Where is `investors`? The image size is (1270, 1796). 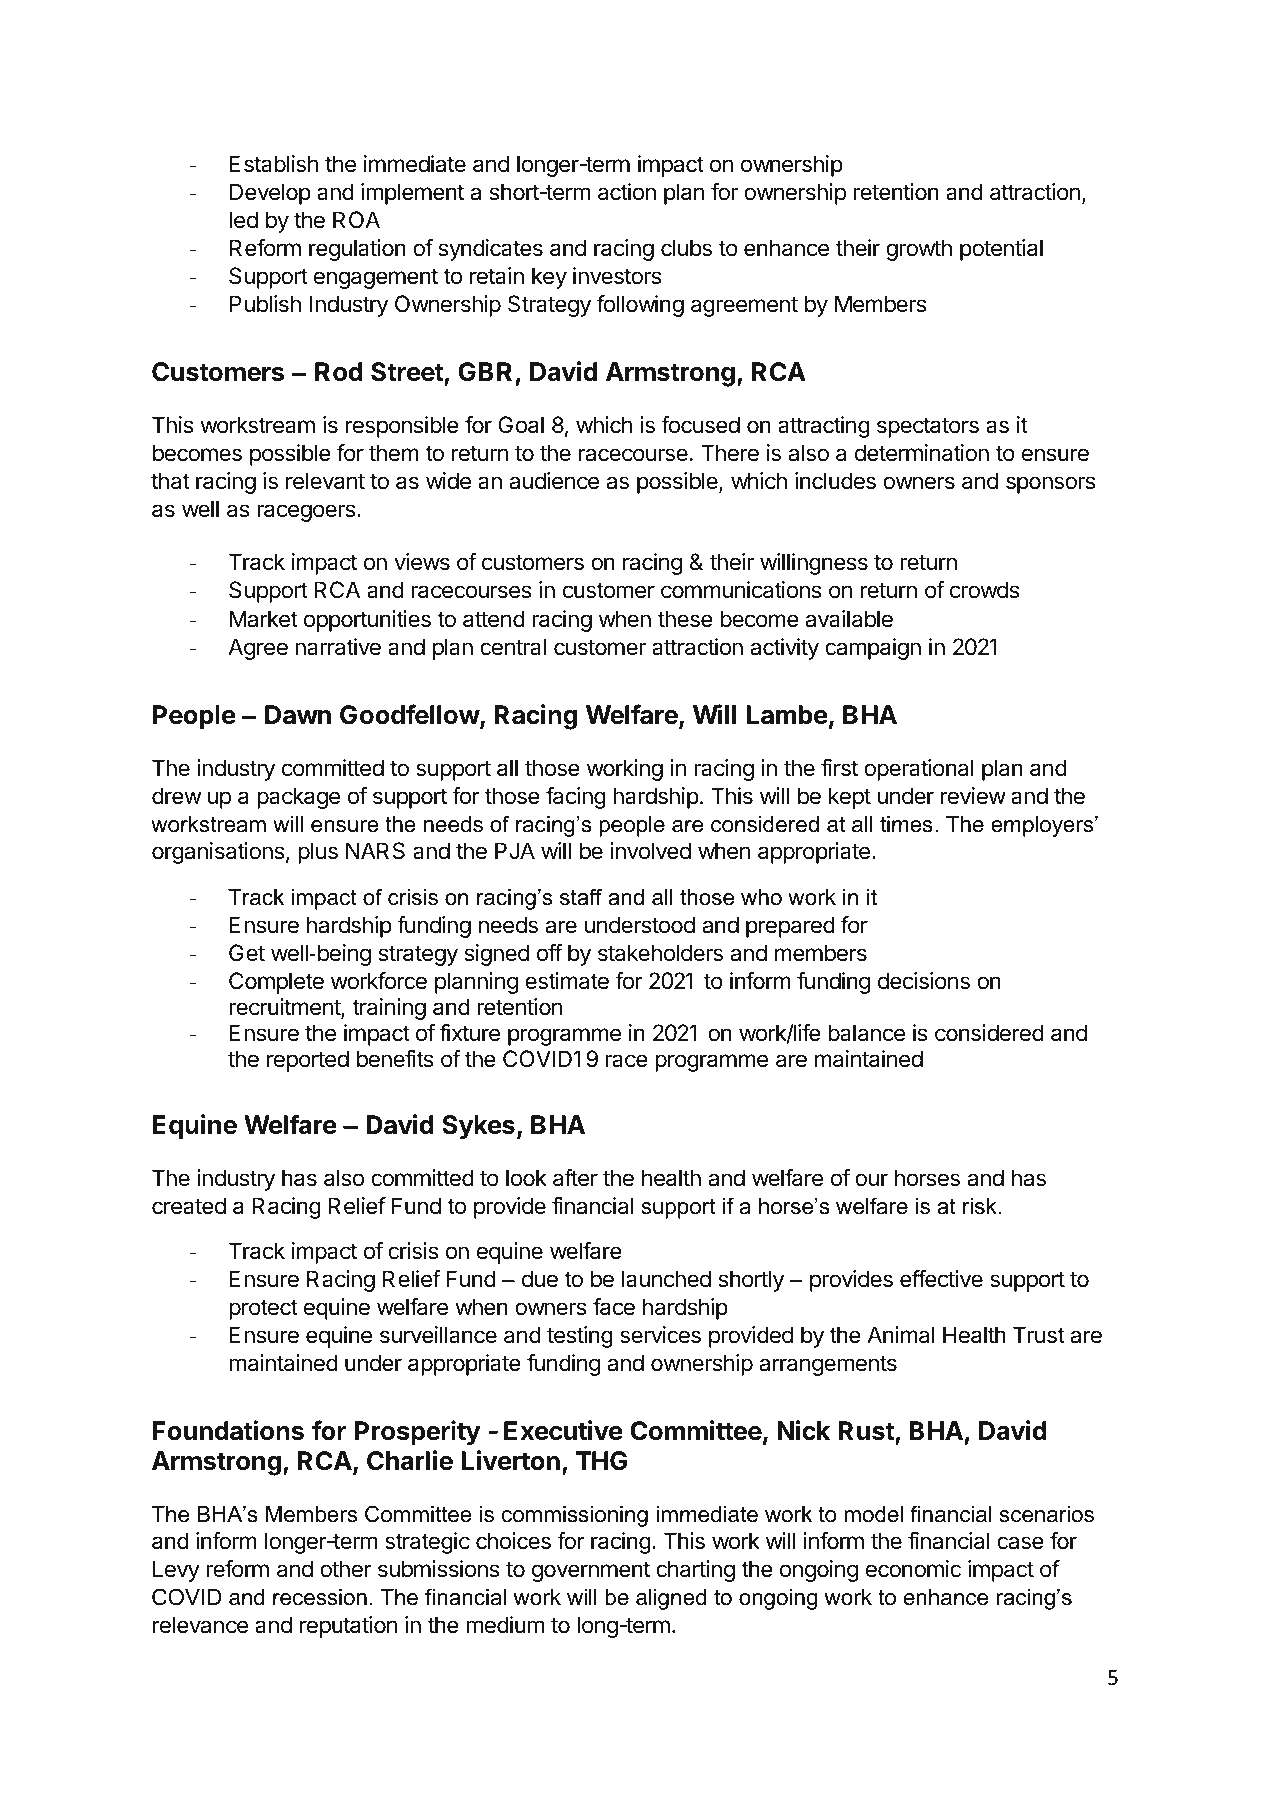
investors is located at coordinates (617, 276).
